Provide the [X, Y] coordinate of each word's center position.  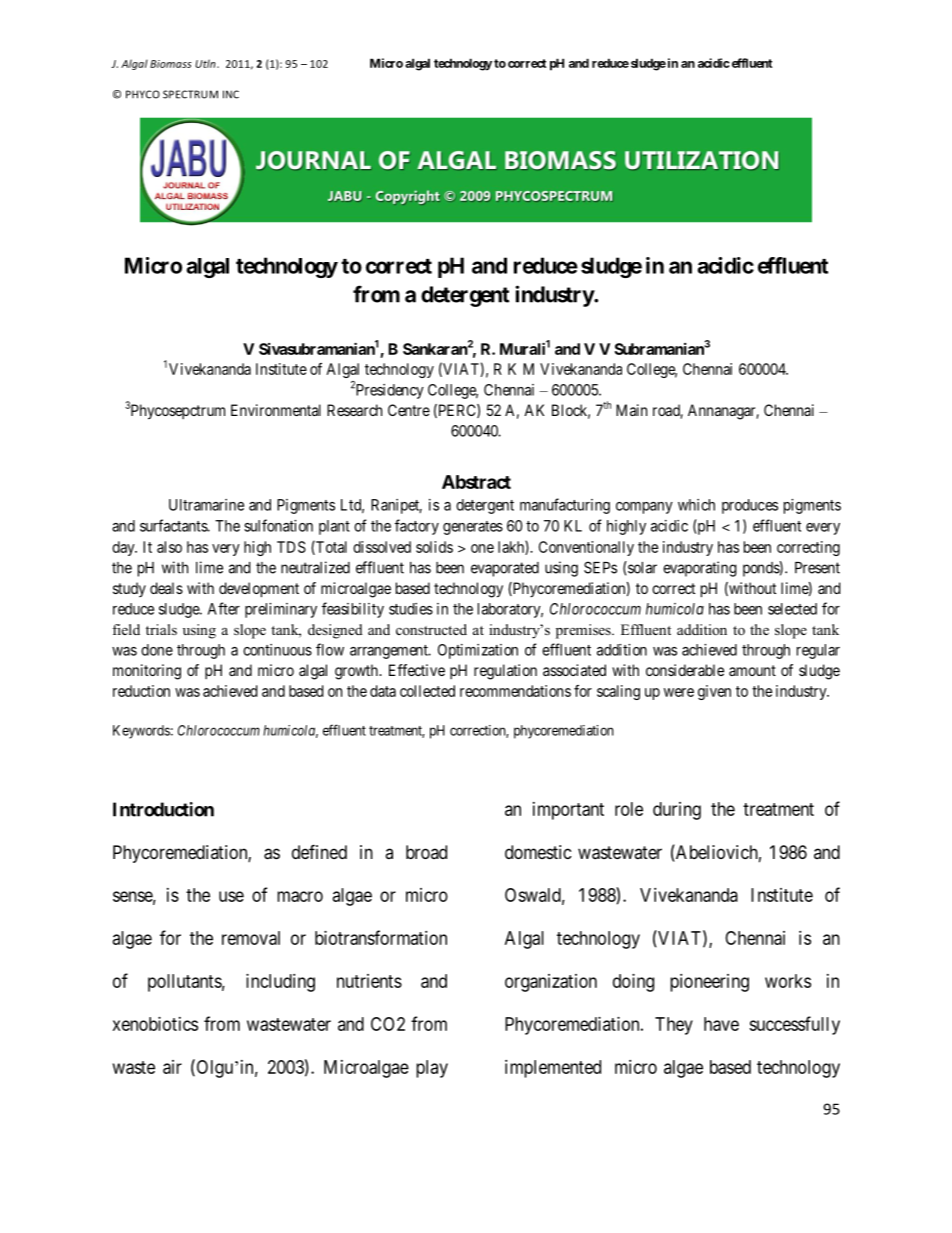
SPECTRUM [190, 94]
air [172, 1067]
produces [750, 506]
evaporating [700, 569]
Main [631, 410]
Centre [409, 410]
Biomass [171, 64]
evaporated [505, 569]
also [169, 547]
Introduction [163, 809]
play [432, 1069]
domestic [538, 852]
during [677, 811]
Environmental [276, 410]
